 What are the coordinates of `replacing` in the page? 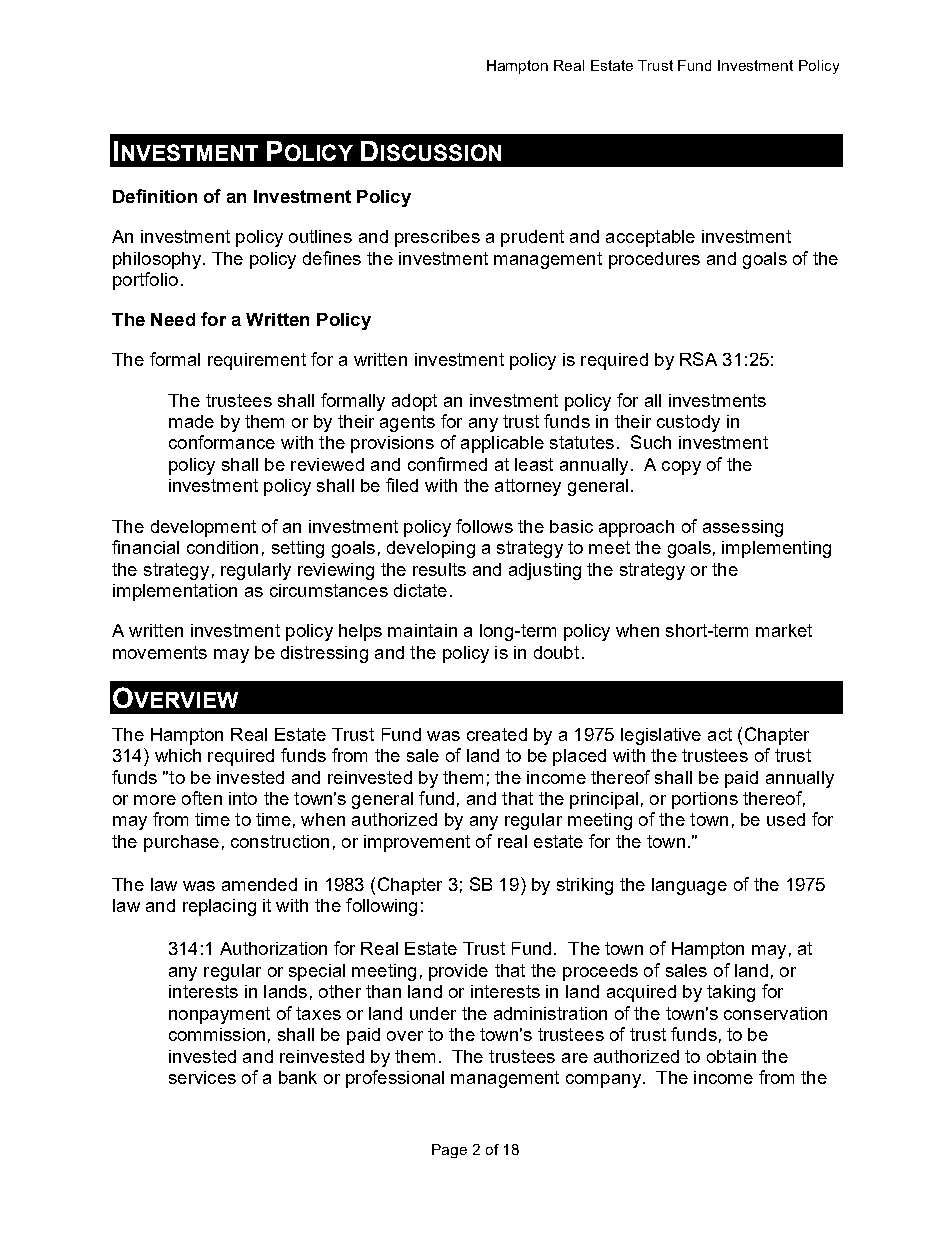 It's located at (219, 907).
